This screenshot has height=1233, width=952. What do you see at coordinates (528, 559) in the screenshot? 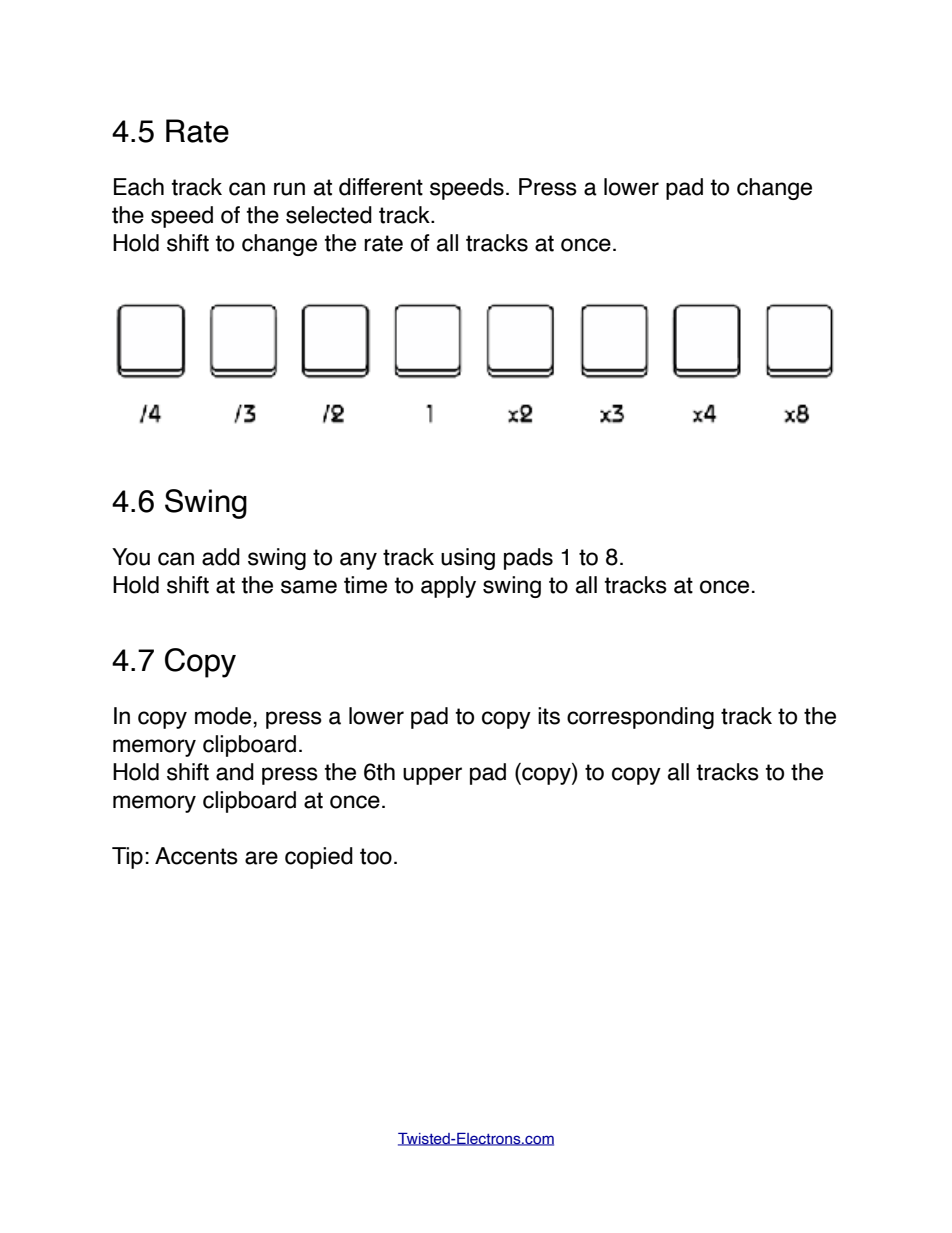
I see `pads` at bounding box center [528, 559].
